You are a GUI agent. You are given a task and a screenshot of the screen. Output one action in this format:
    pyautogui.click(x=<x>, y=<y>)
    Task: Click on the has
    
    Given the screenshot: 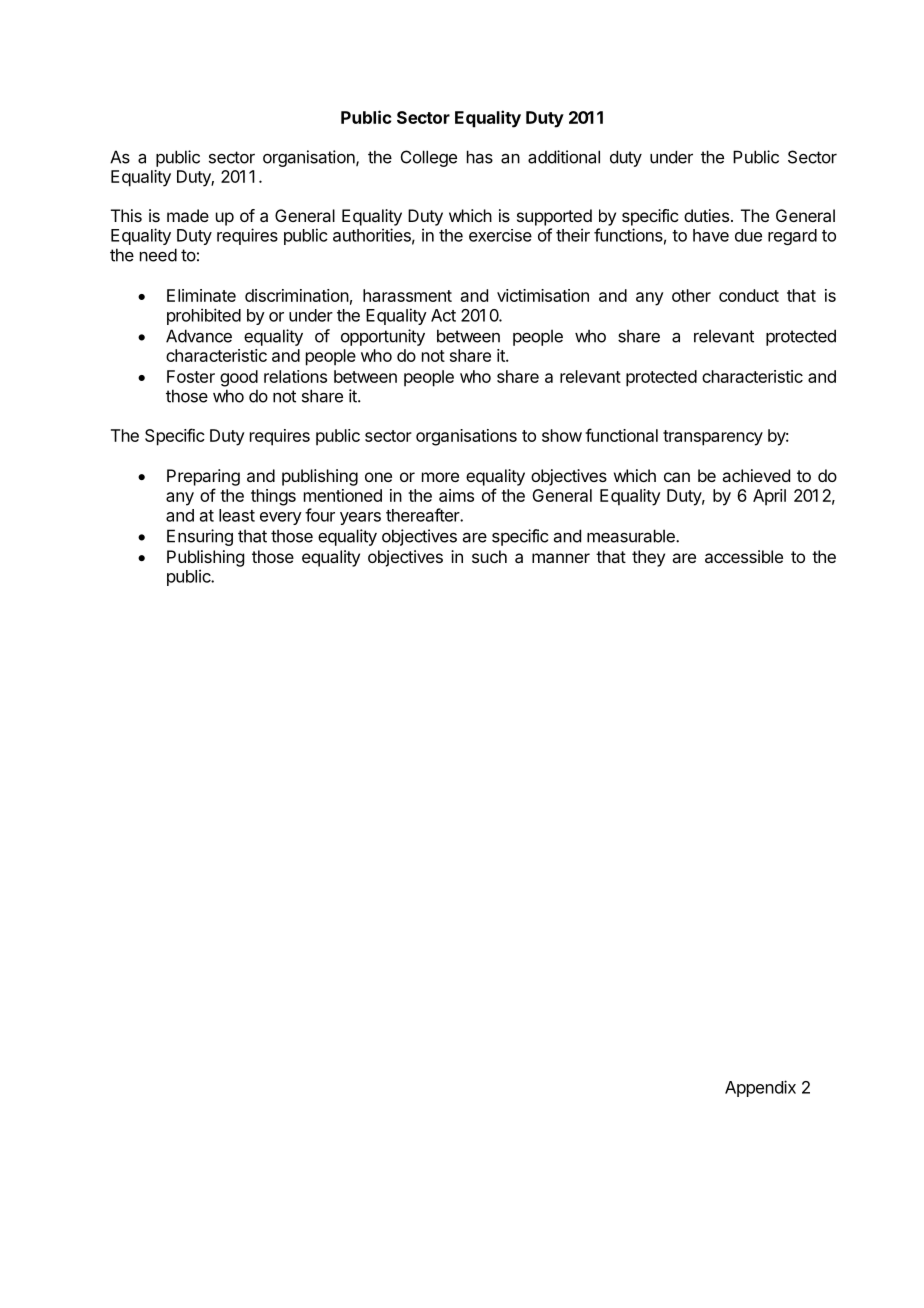 What is the action you would take?
    pyautogui.click(x=480, y=157)
